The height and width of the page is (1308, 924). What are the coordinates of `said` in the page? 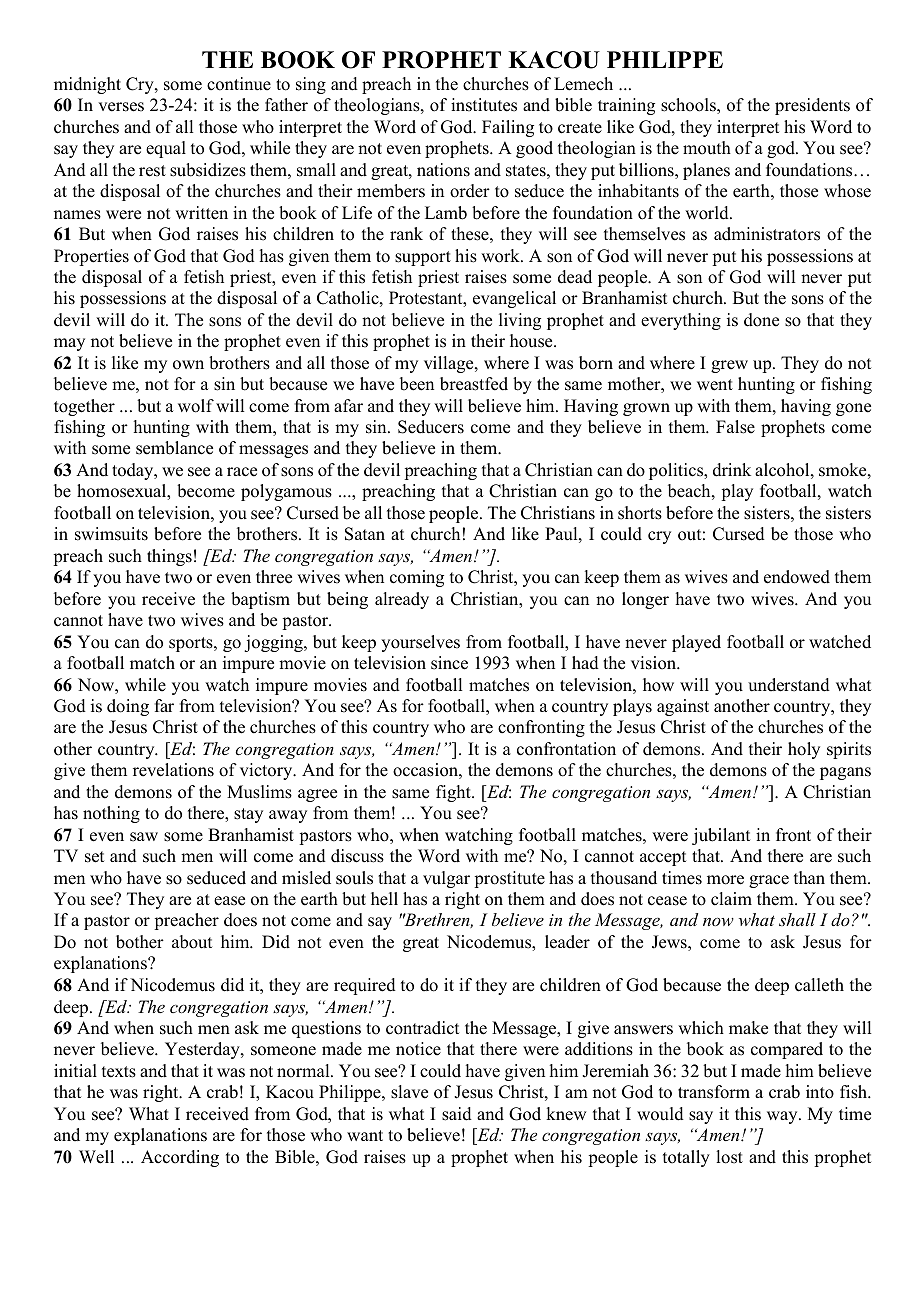 It's located at (457, 1114).
